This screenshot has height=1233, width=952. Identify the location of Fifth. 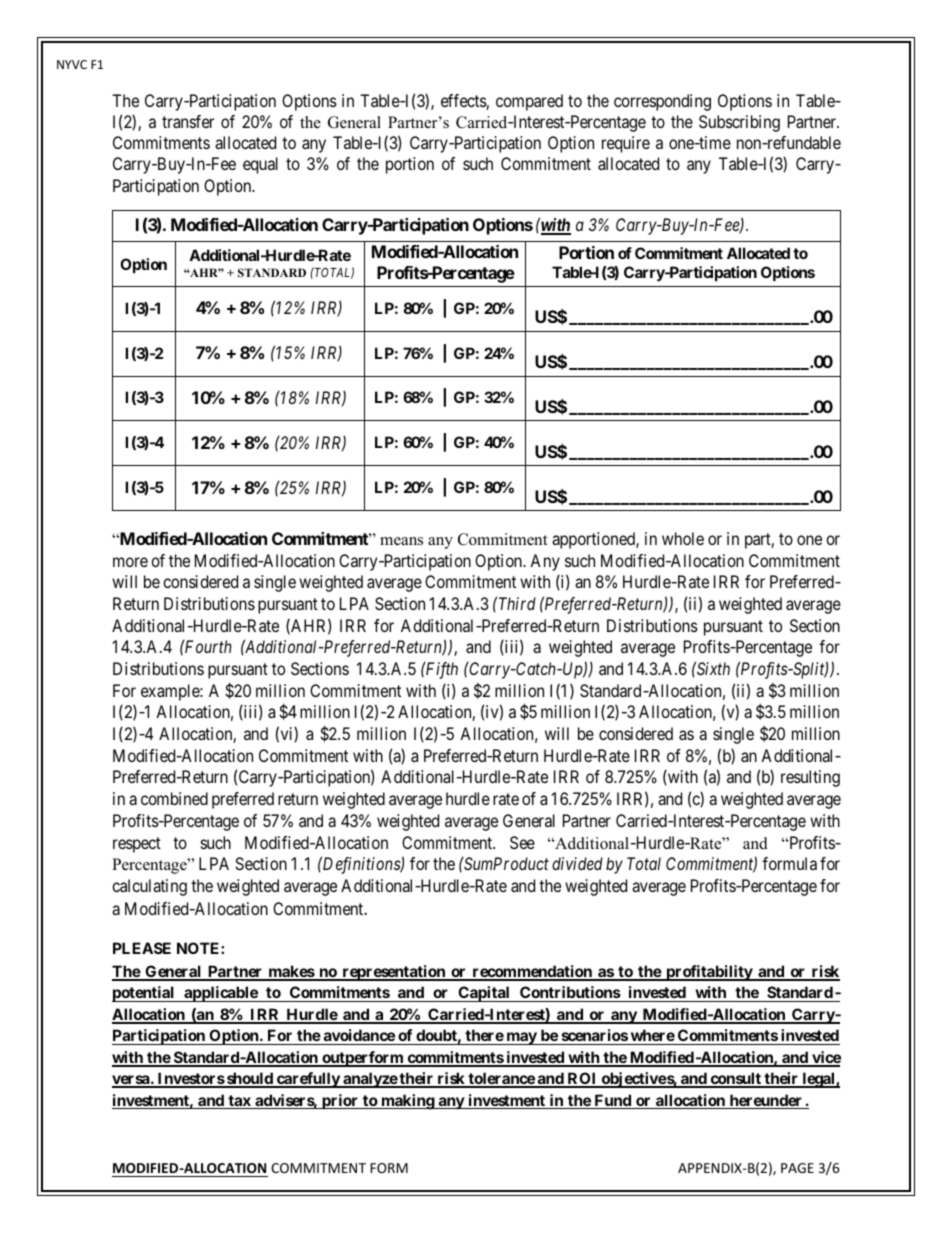
(441, 670).
